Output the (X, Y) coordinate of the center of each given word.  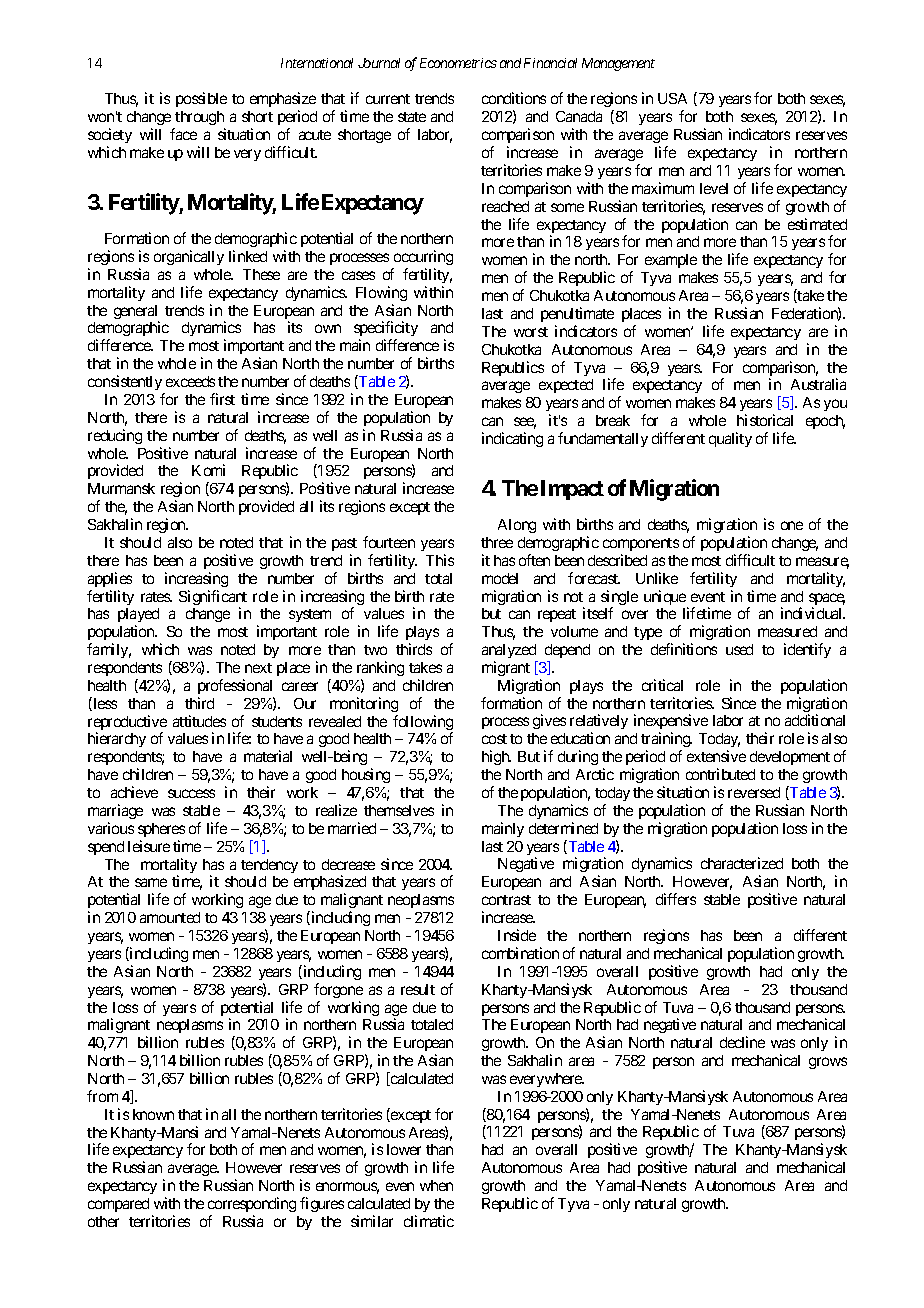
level (714, 188)
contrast (506, 900)
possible (201, 99)
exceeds (190, 381)
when (436, 1185)
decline (742, 1042)
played (138, 617)
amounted (170, 917)
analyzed (509, 651)
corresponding (252, 1206)
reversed (754, 792)
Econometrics (458, 63)
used (739, 649)
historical (765, 420)
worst (531, 332)
